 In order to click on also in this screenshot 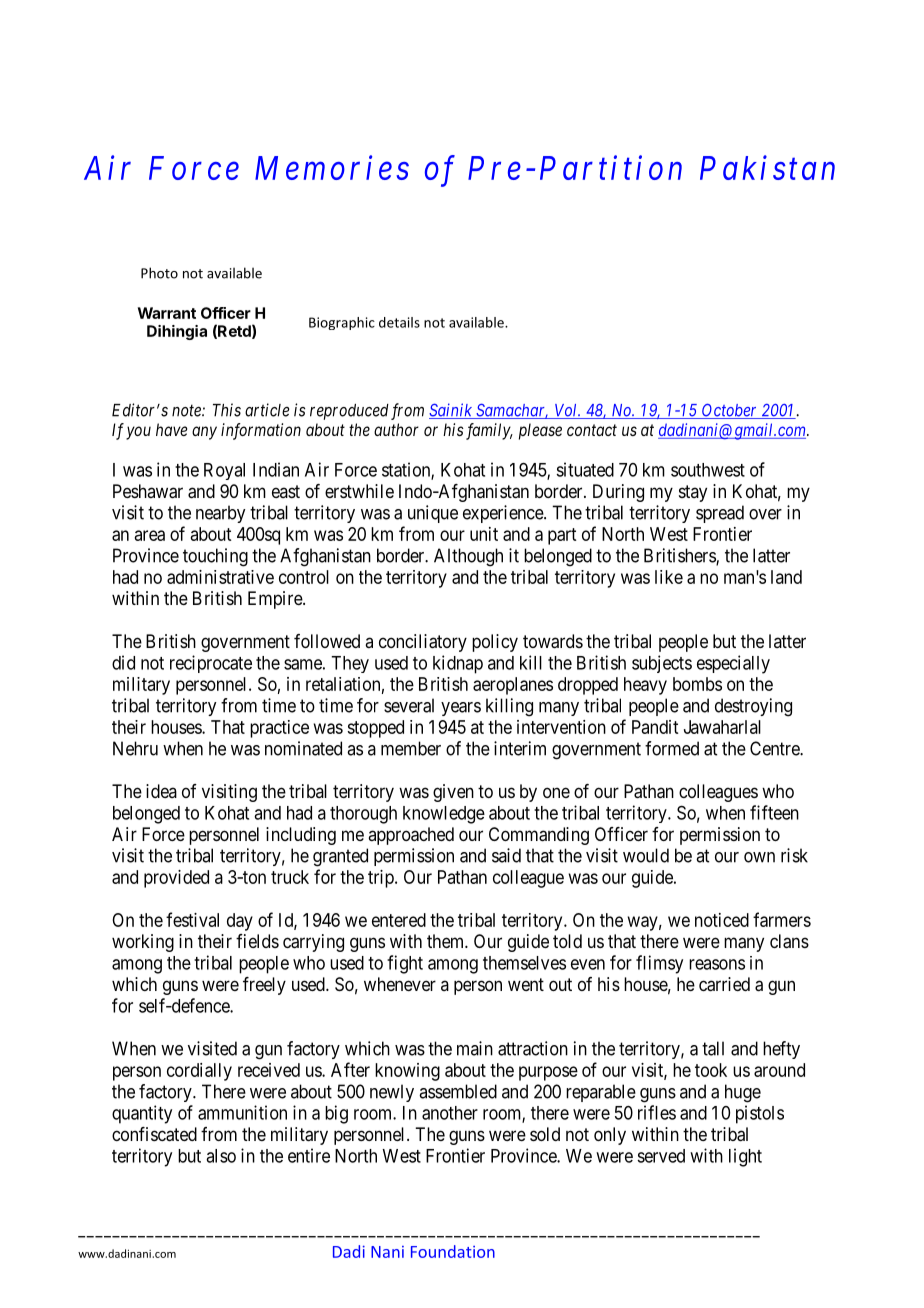, I will do `click(221, 1156)`.
